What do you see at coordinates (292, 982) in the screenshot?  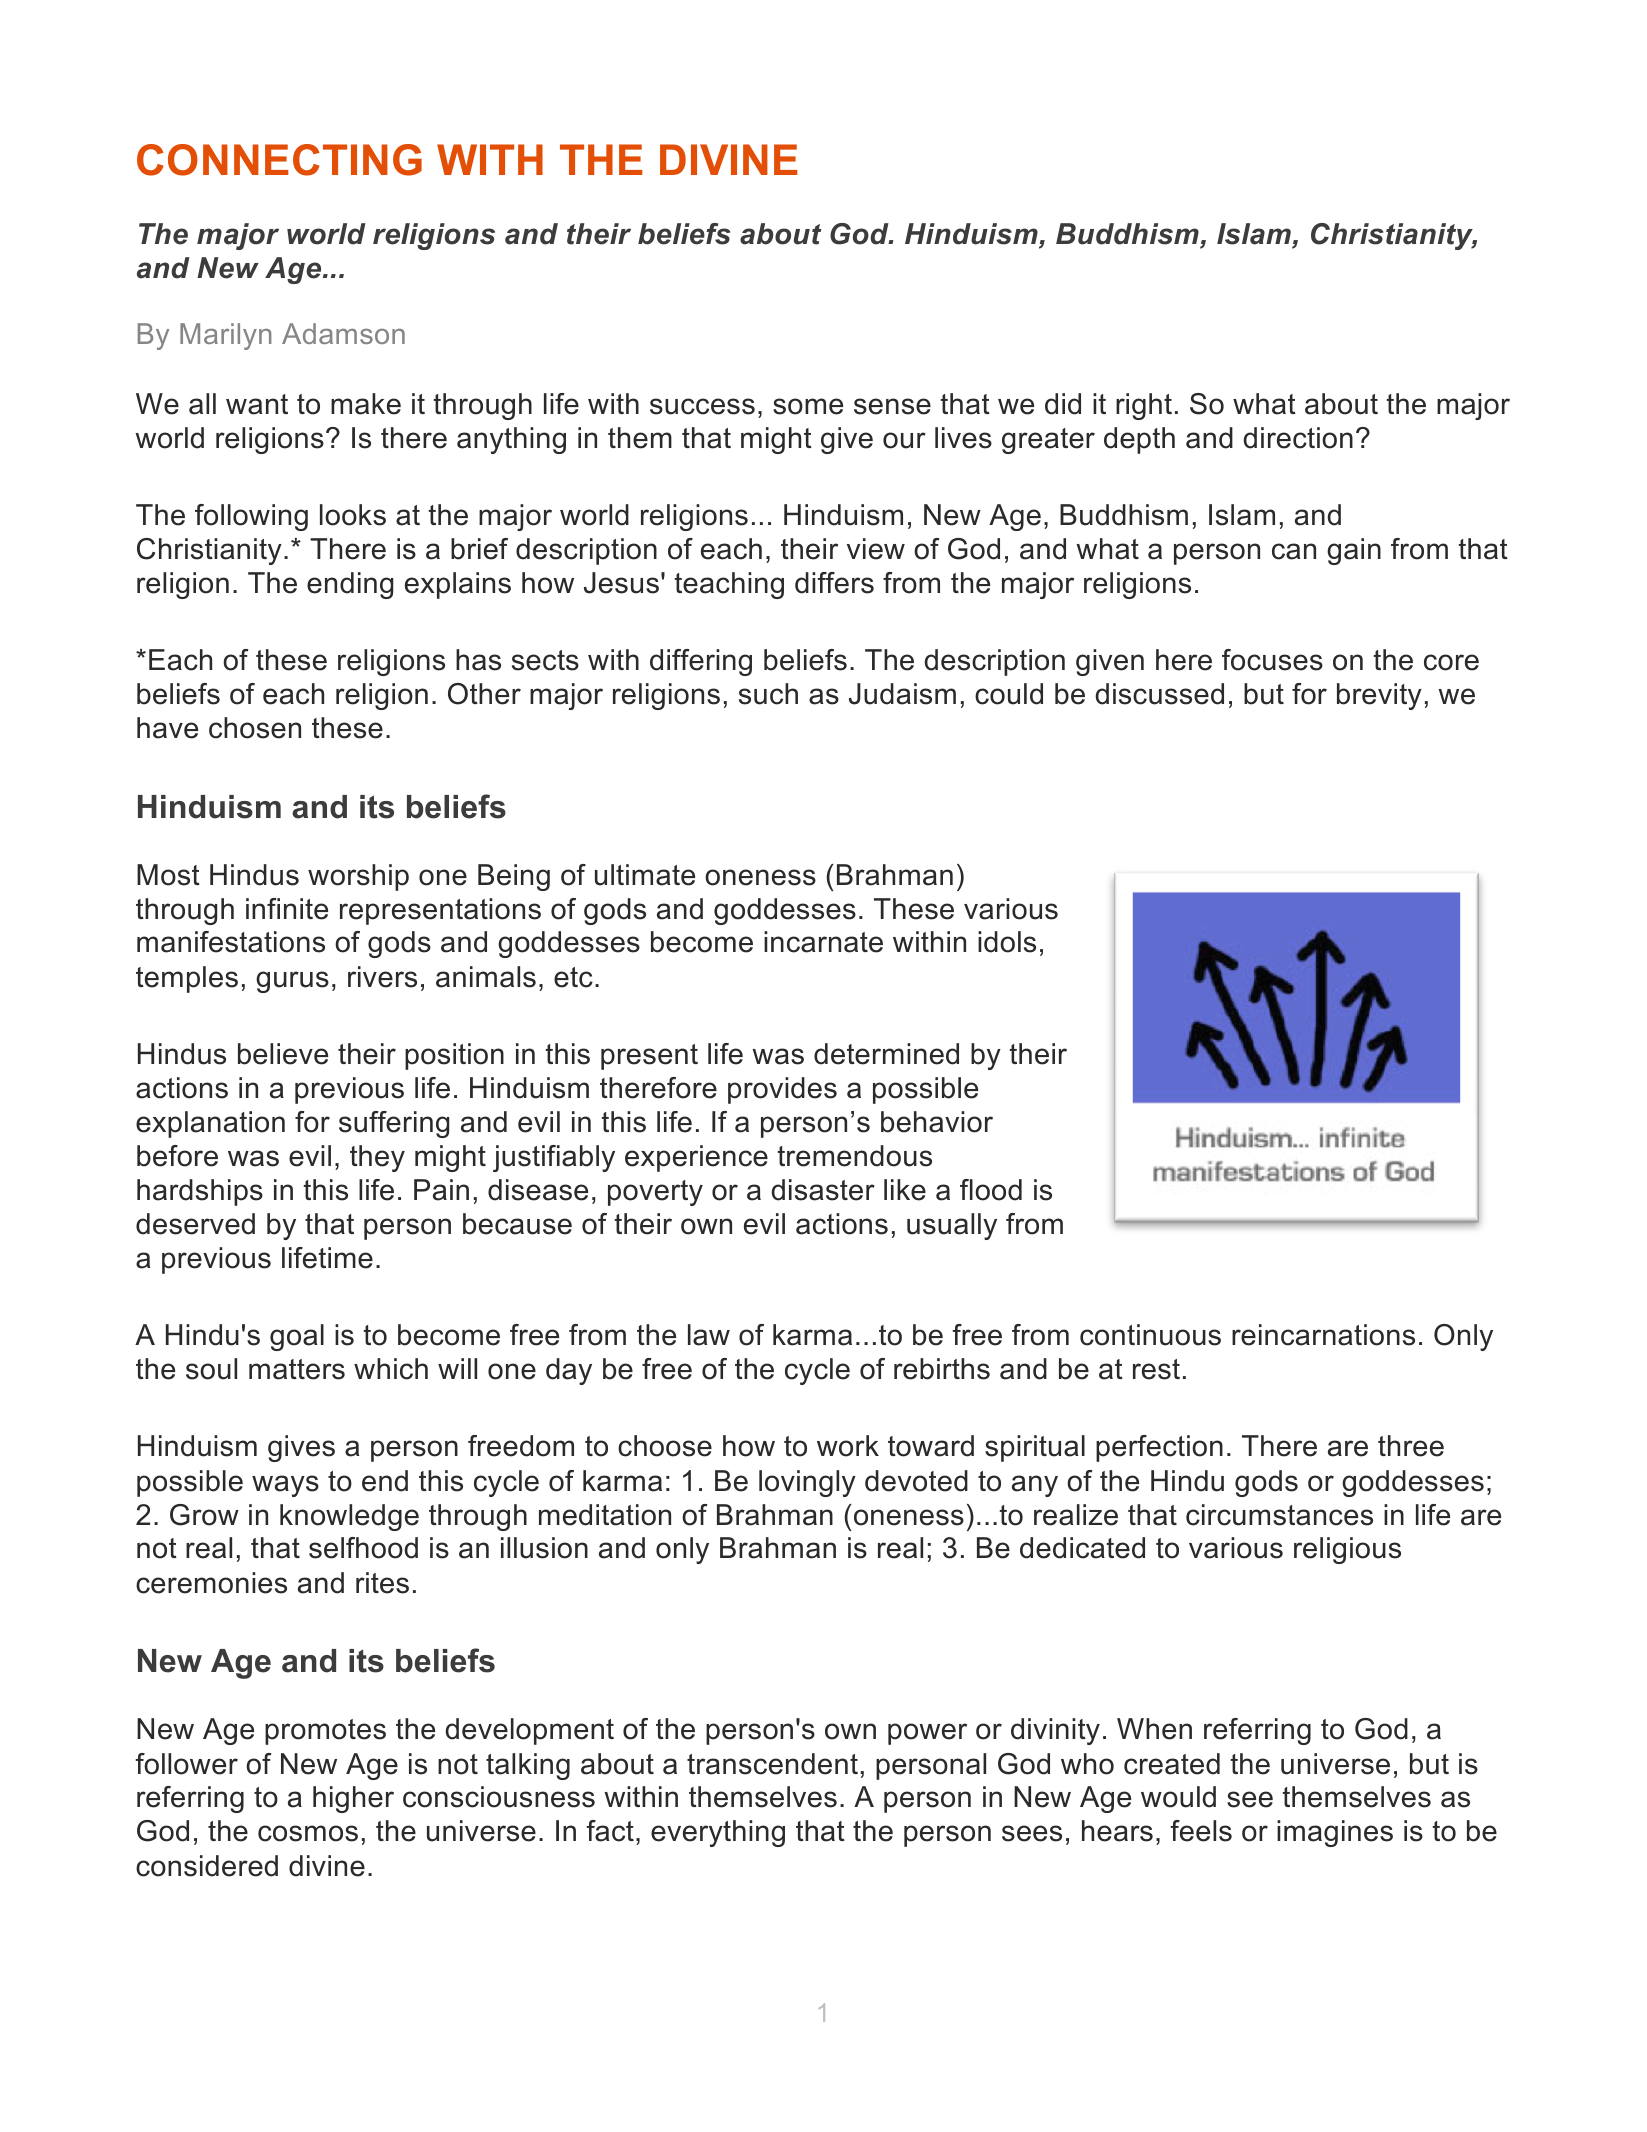 I see `gurus` at bounding box center [292, 982].
